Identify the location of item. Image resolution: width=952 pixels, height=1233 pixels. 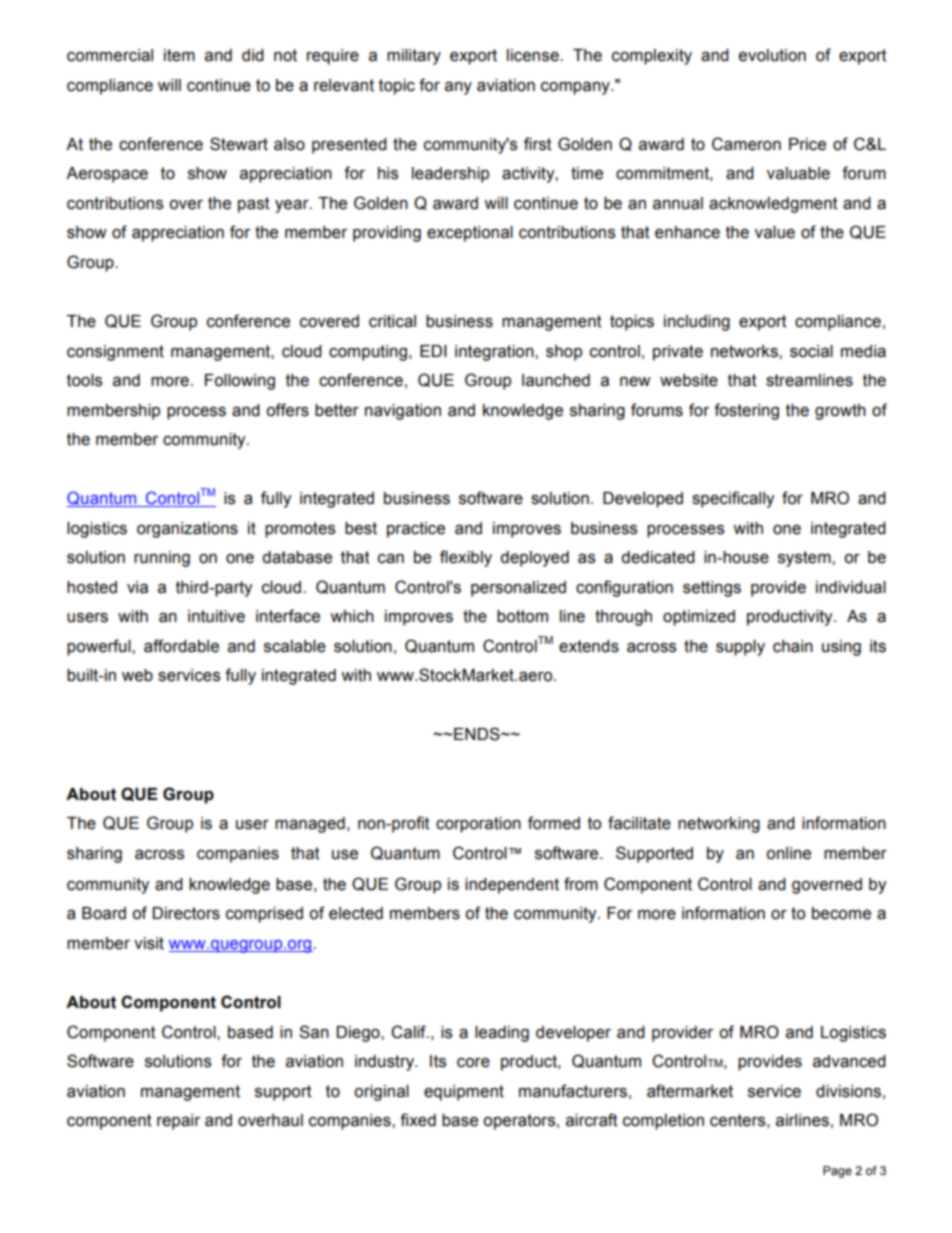
(179, 55).
